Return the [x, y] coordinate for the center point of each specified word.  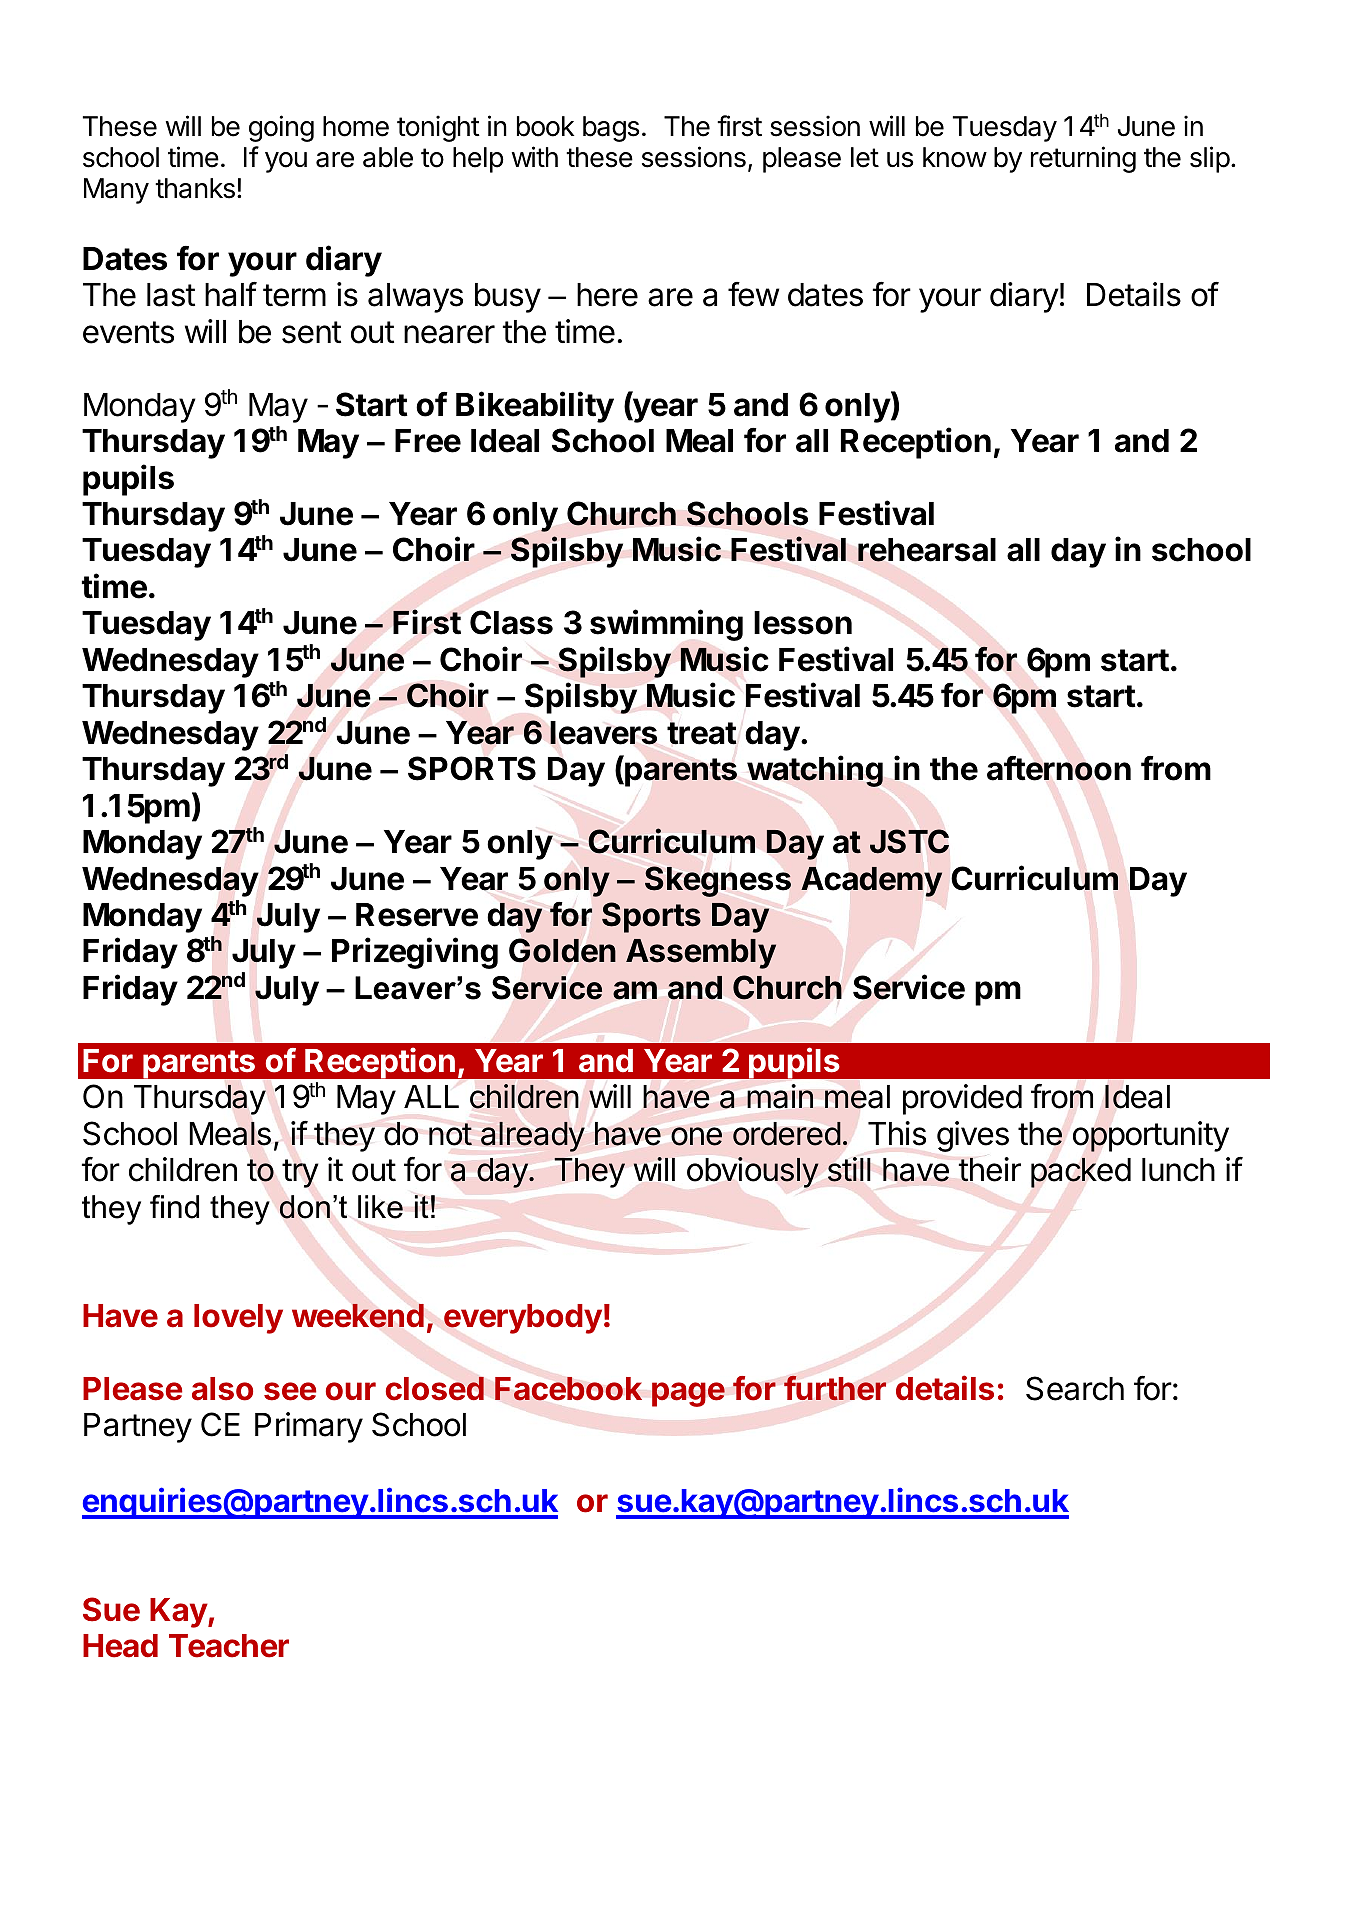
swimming [666, 625]
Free [428, 441]
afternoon [1059, 768]
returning [1083, 159]
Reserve [417, 915]
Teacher [229, 1646]
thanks [195, 188]
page [688, 1394]
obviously [752, 1172]
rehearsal [927, 550]
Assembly [701, 954]
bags [611, 129]
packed [1081, 1172]
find [174, 1207]
